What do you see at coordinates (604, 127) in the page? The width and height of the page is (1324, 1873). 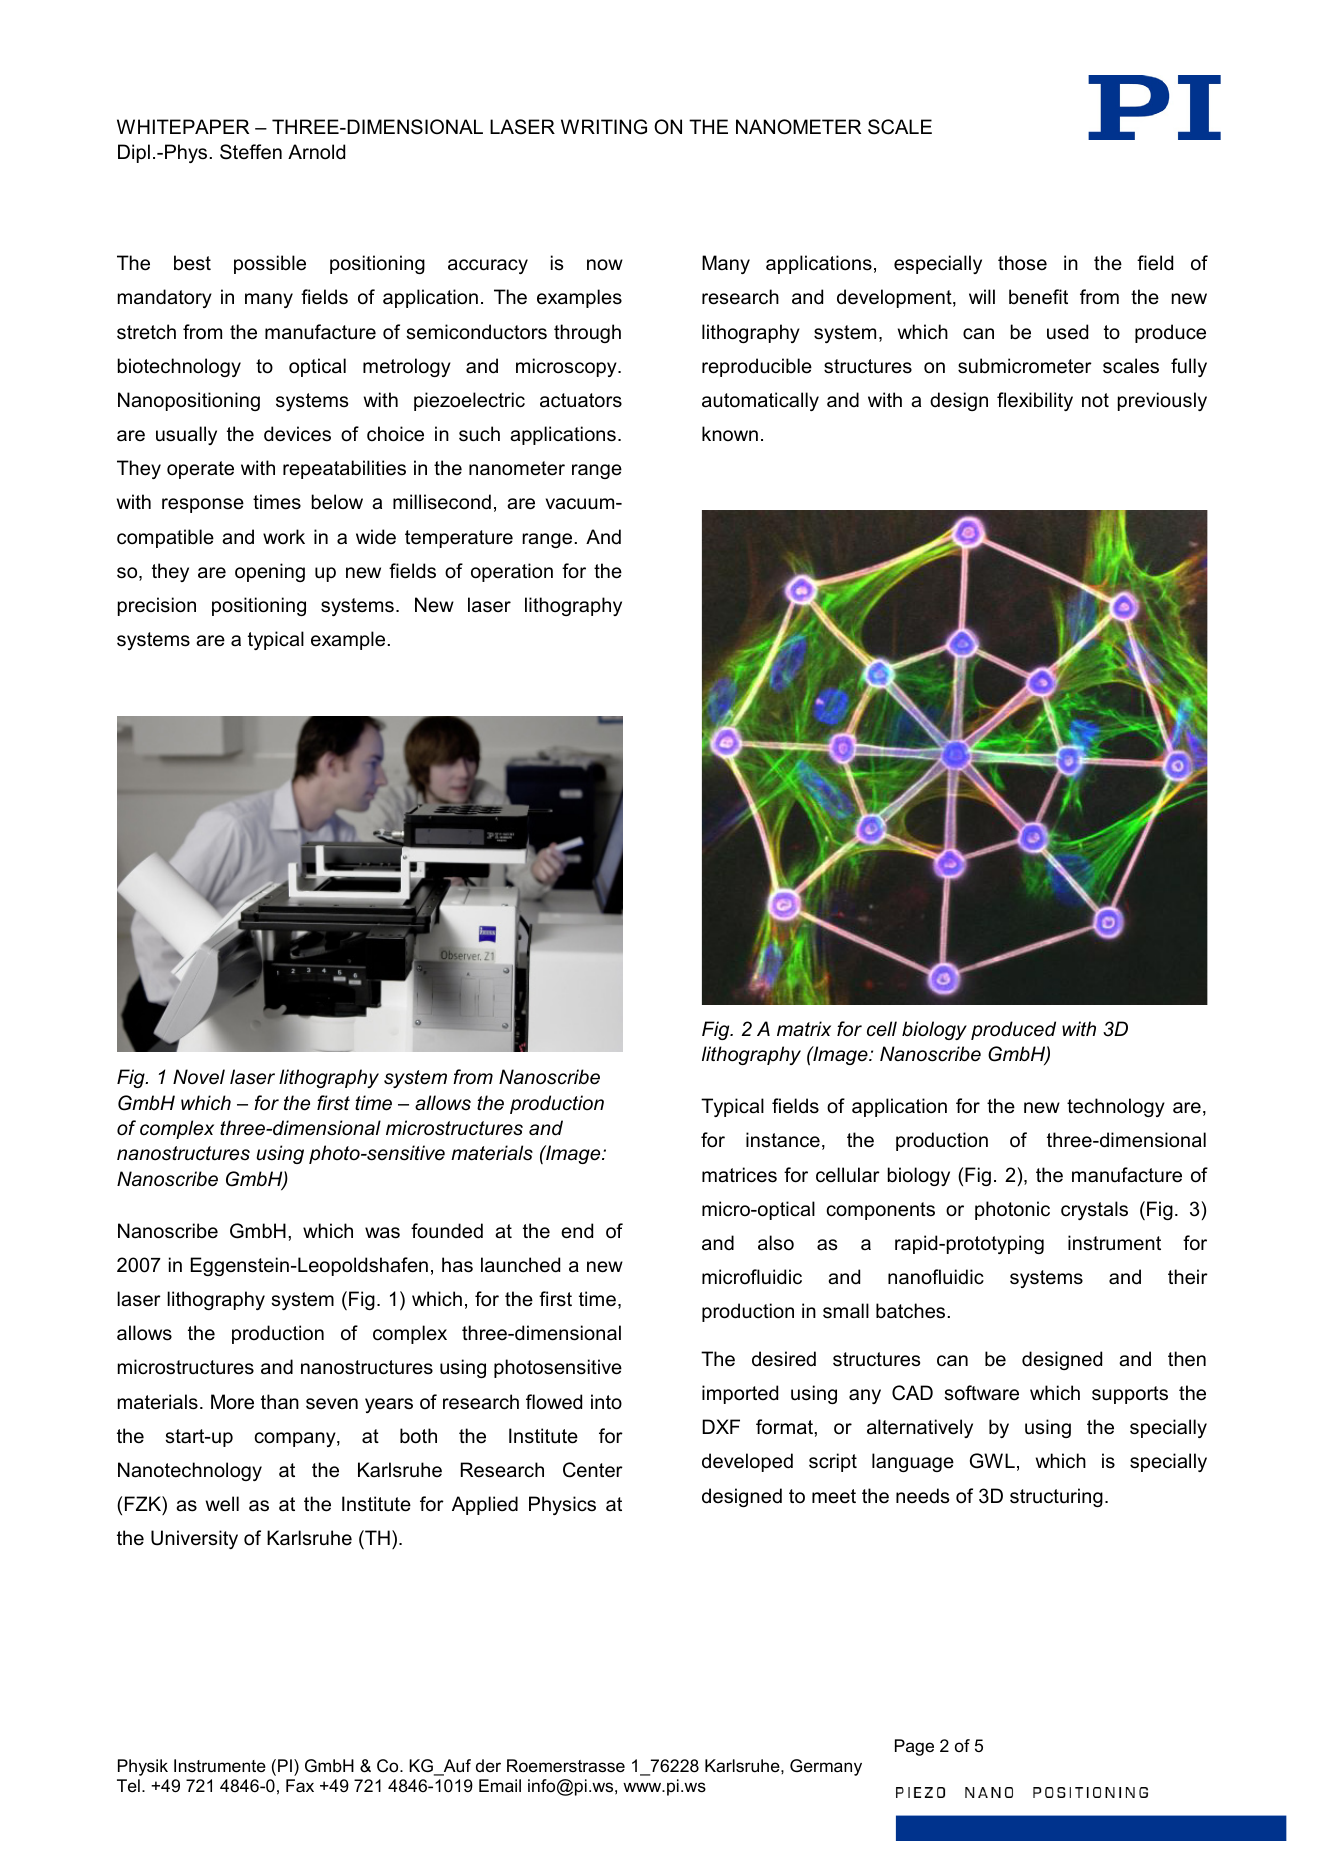 I see `WRITING` at bounding box center [604, 127].
